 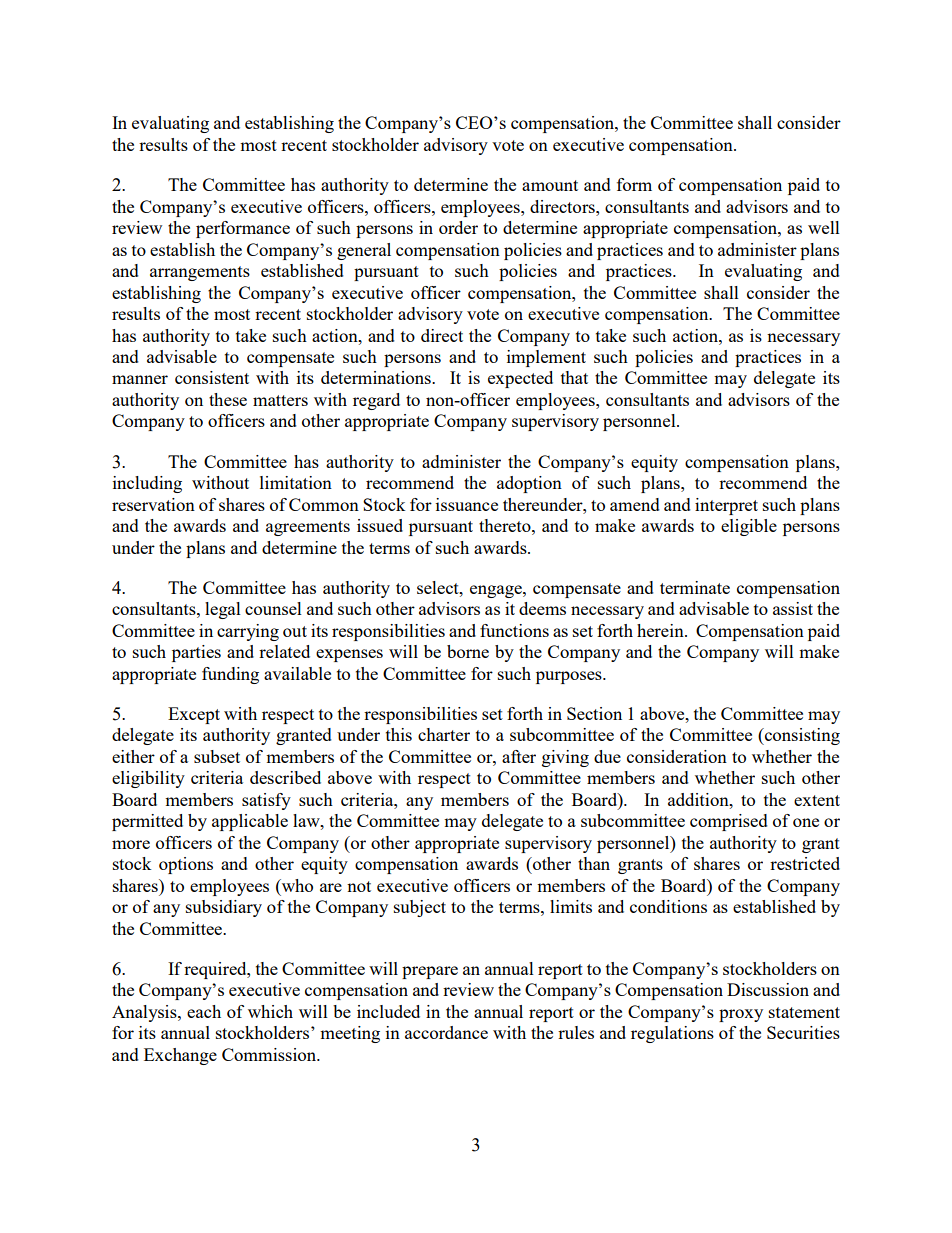 What do you see at coordinates (223, 610) in the screenshot?
I see `legal` at bounding box center [223, 610].
